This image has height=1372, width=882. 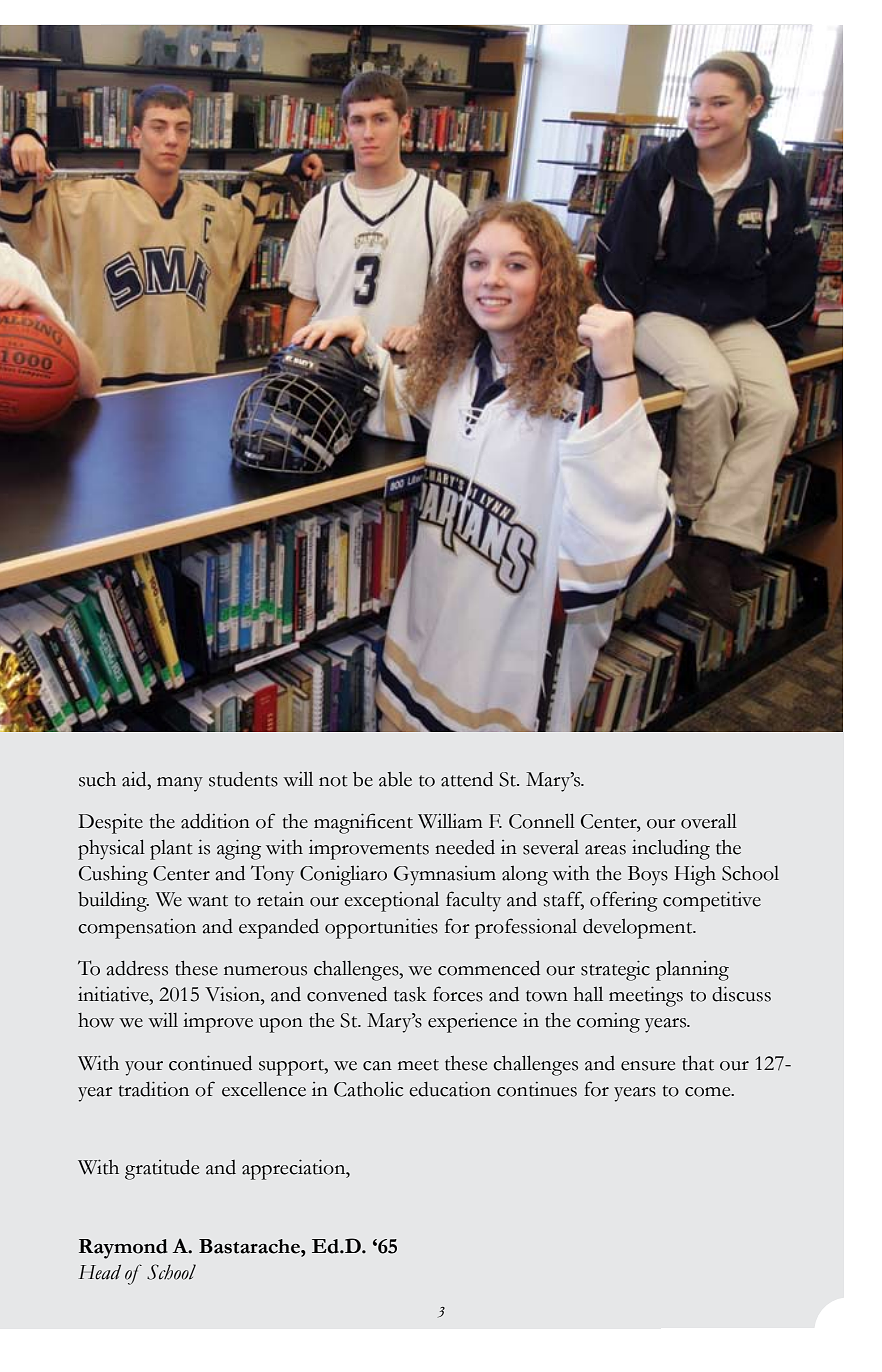 What do you see at coordinates (608, 1023) in the image?
I see `coming` at bounding box center [608, 1023].
